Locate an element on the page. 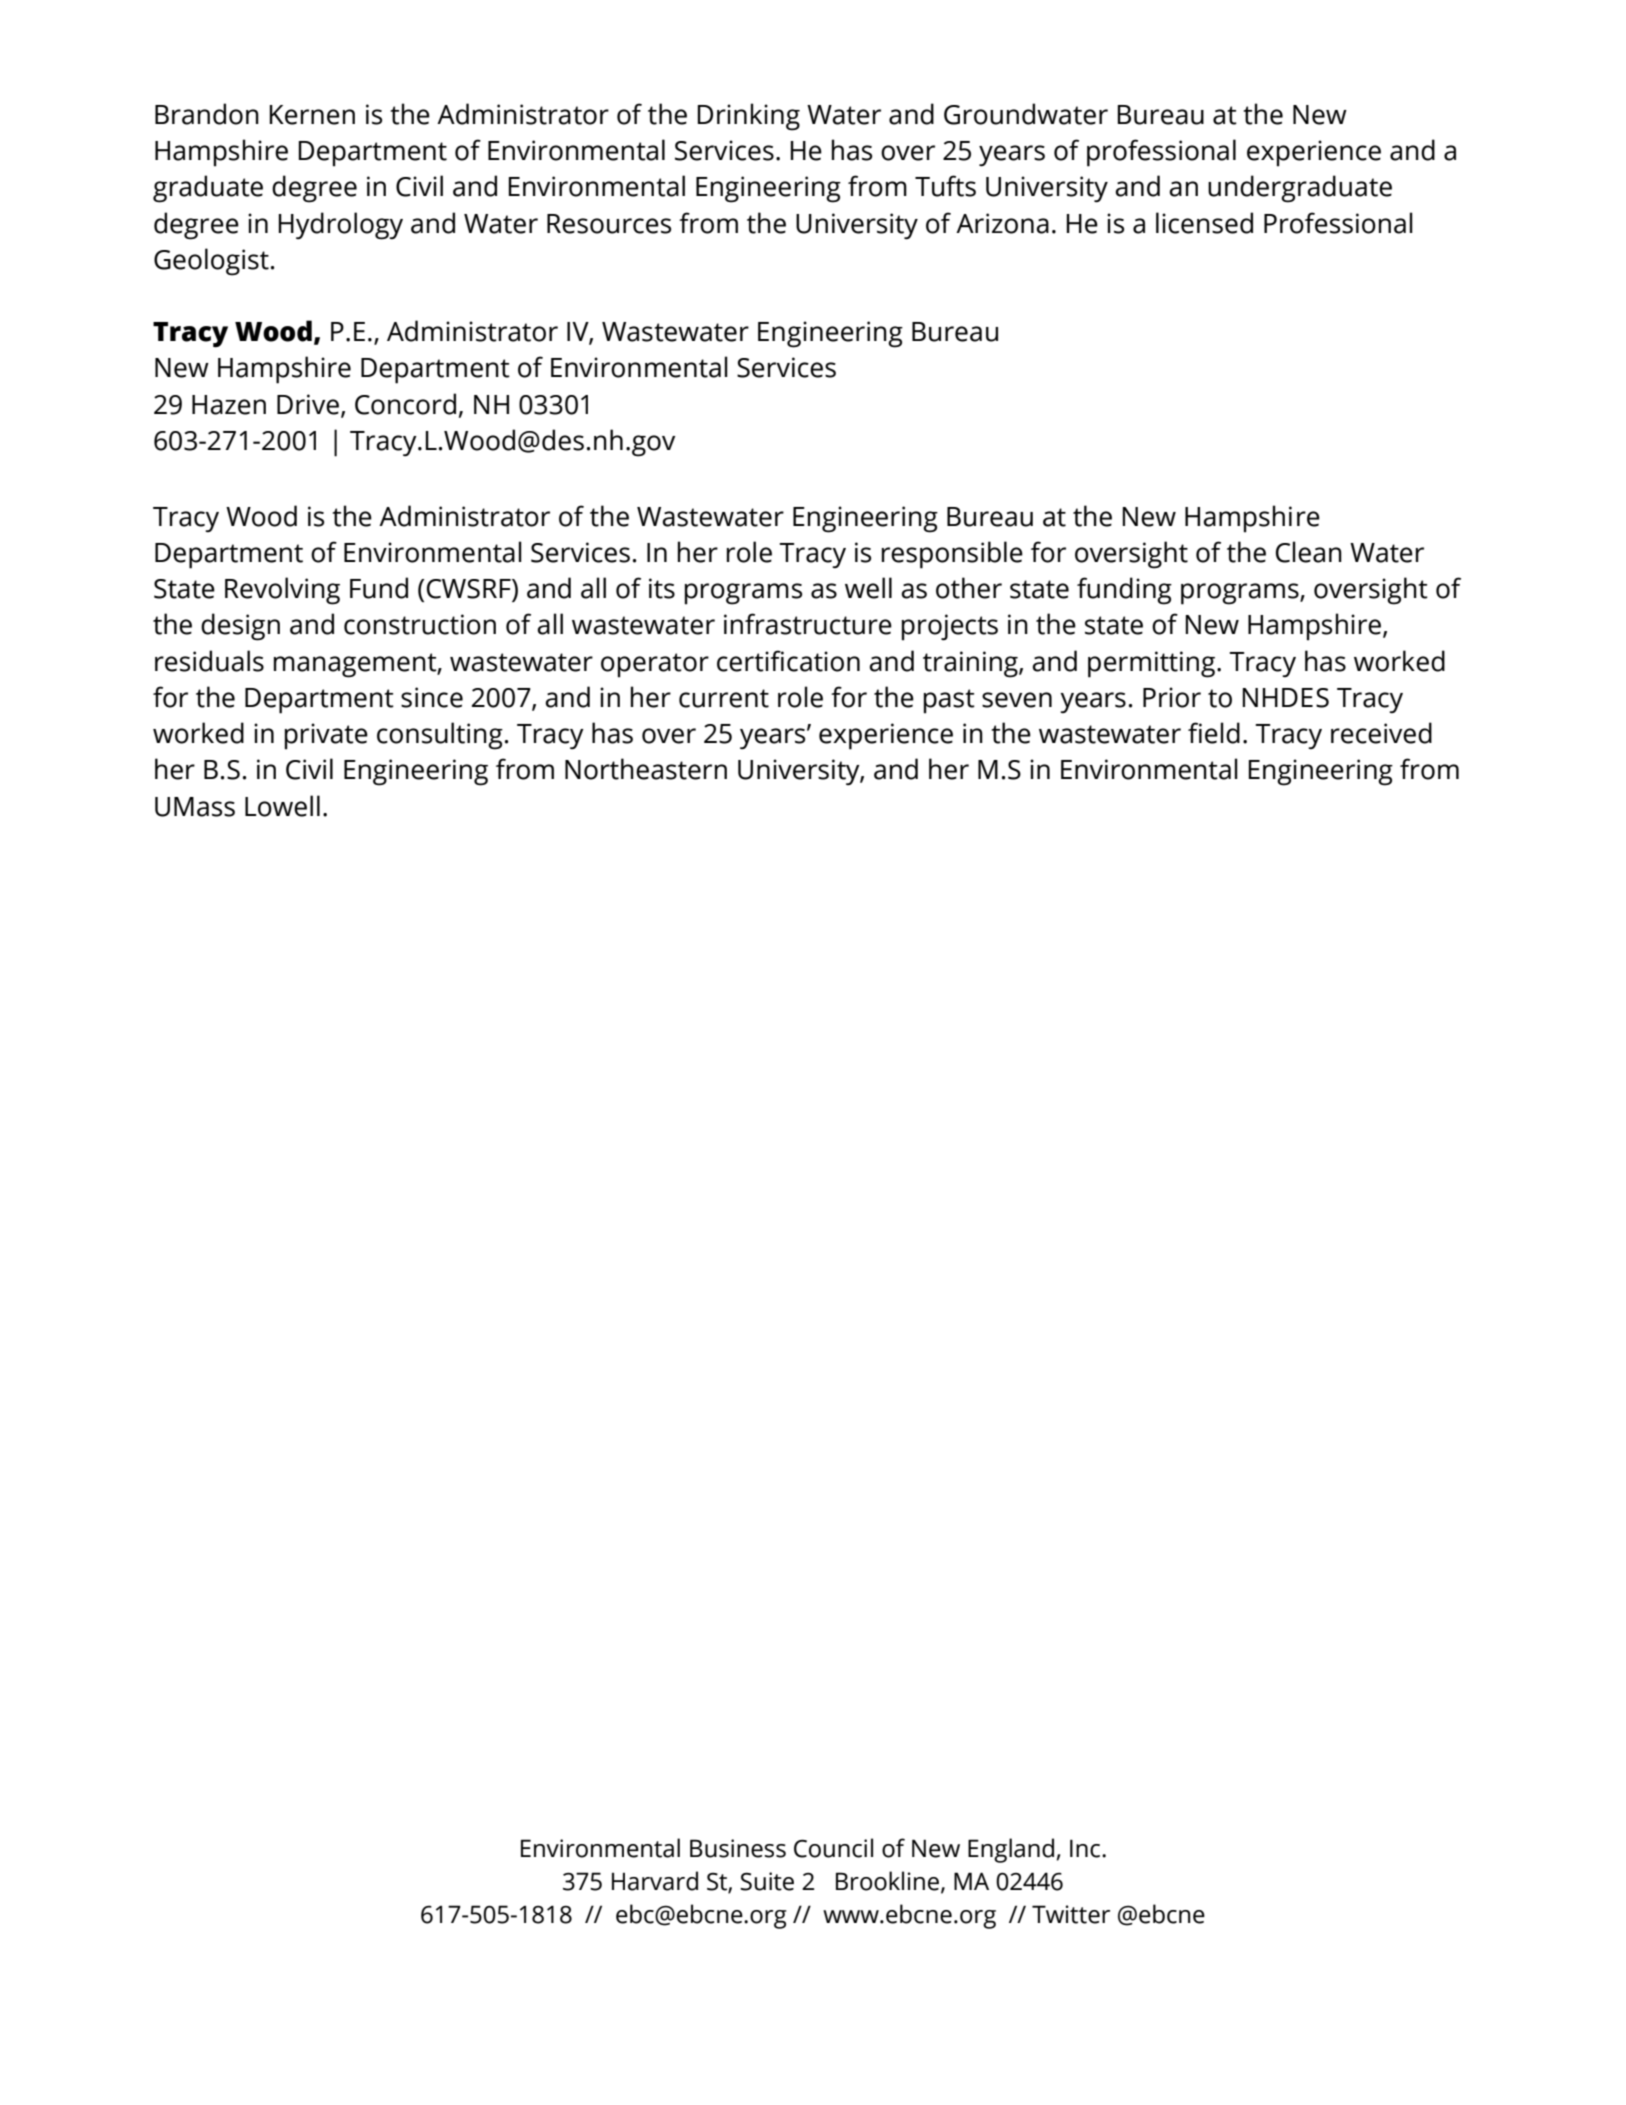 Image resolution: width=1626 pixels, height=2105 pixels. current is located at coordinates (724, 698).
